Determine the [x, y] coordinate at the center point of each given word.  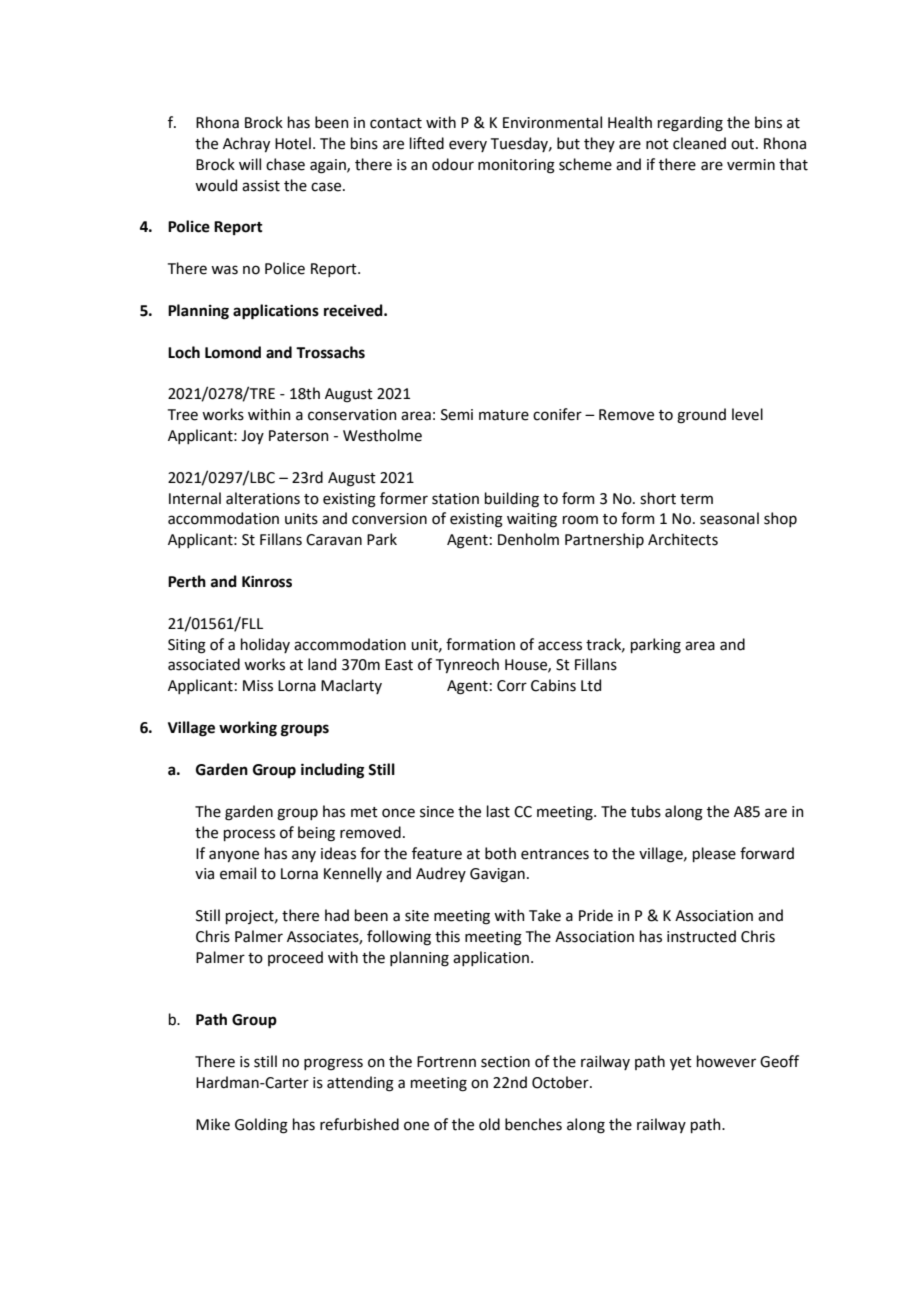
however [726, 1061]
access [560, 646]
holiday [265, 645]
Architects [683, 539]
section [505, 1062]
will [250, 164]
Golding [261, 1126]
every [468, 146]
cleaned [699, 143]
